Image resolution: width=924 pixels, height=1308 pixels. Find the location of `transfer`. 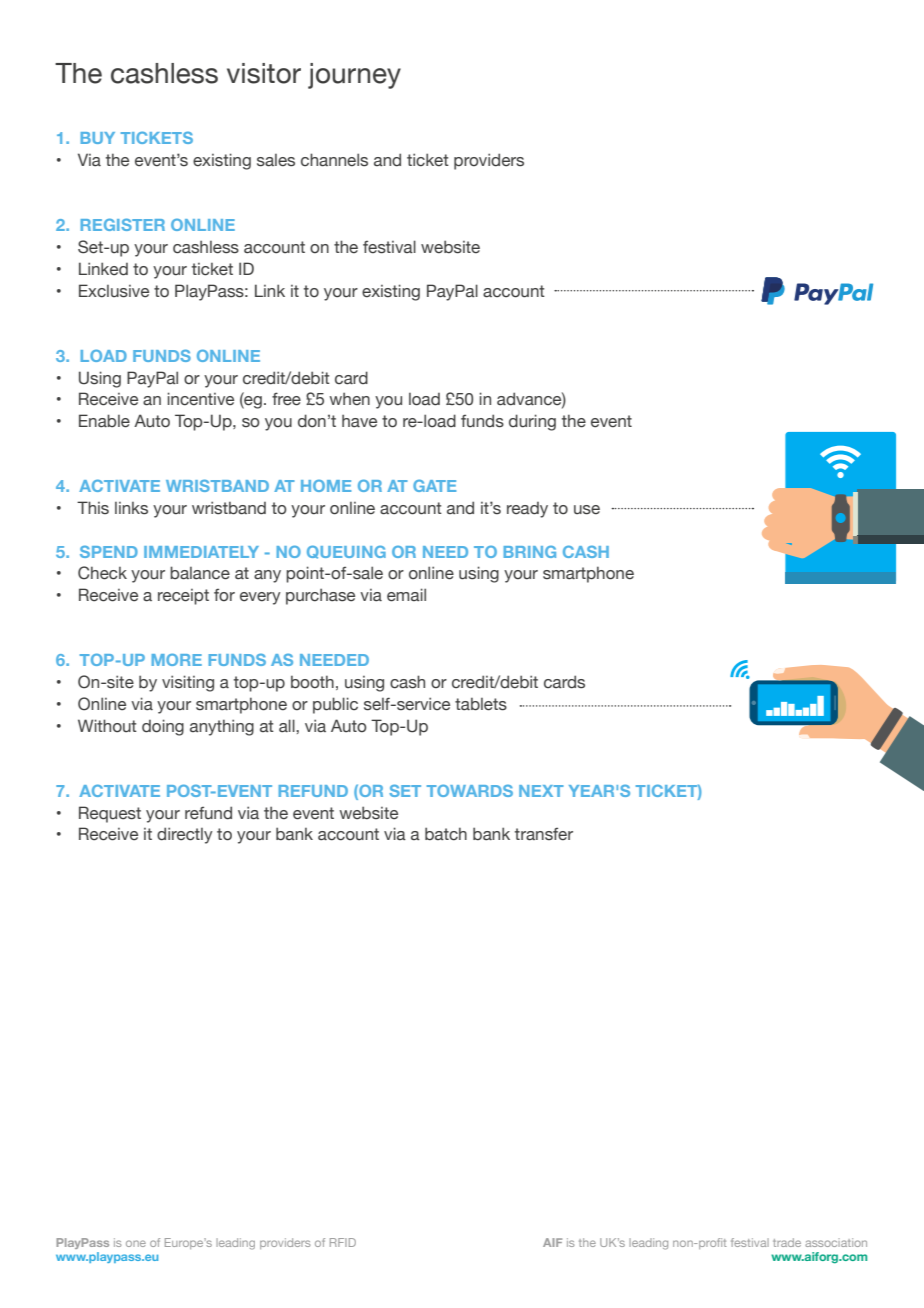

transfer is located at coordinates (544, 834).
